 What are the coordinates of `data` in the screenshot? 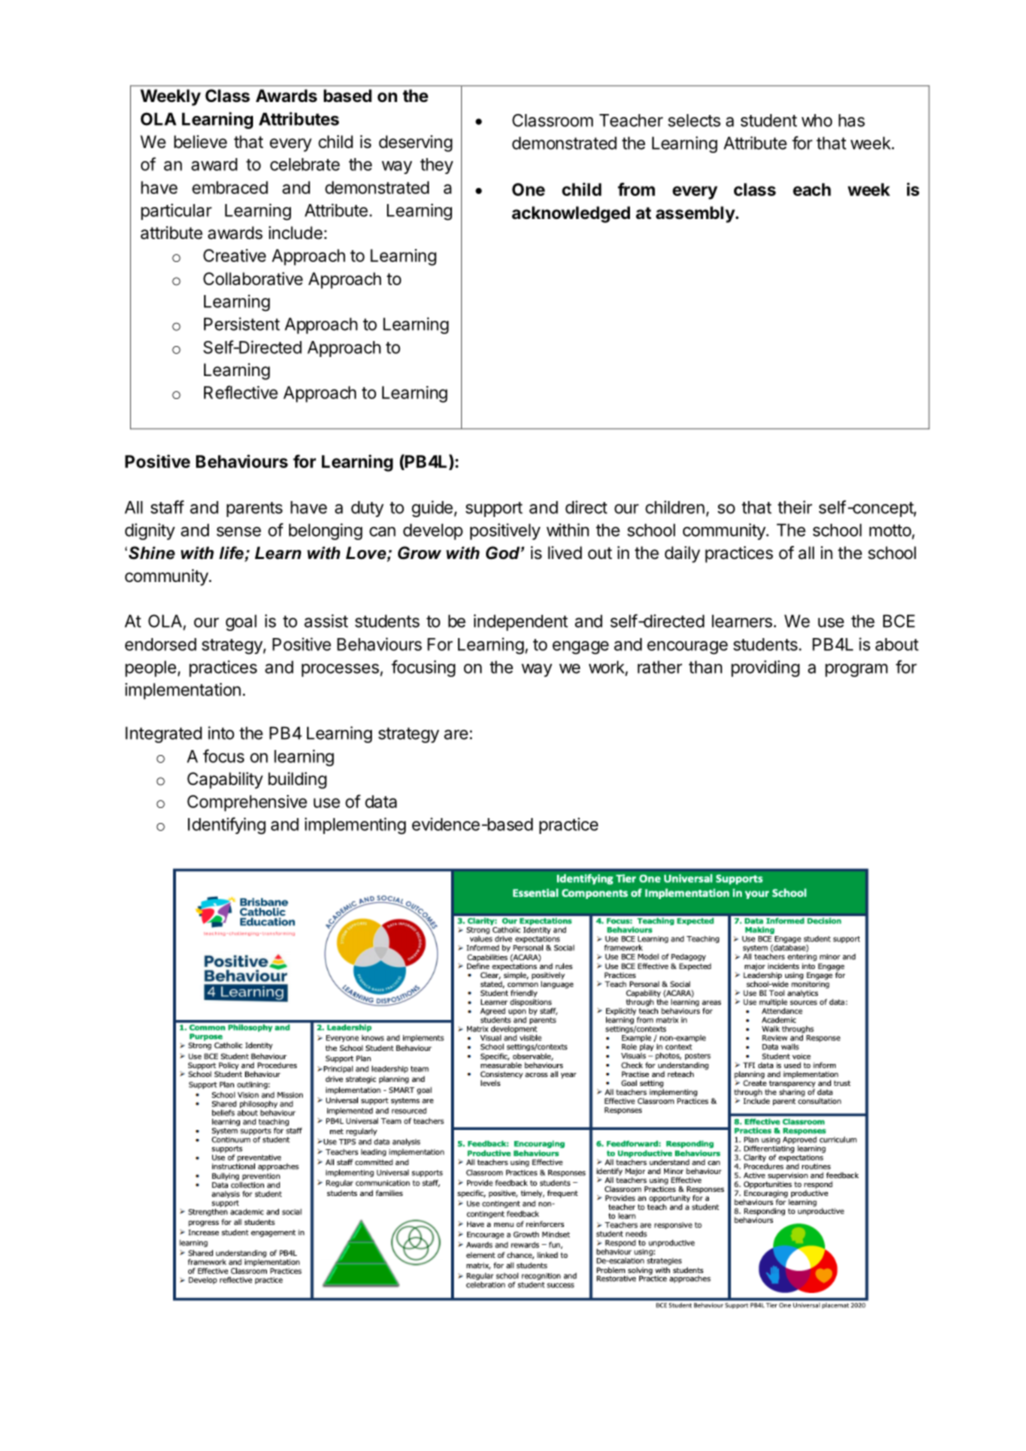 It's located at (381, 801).
